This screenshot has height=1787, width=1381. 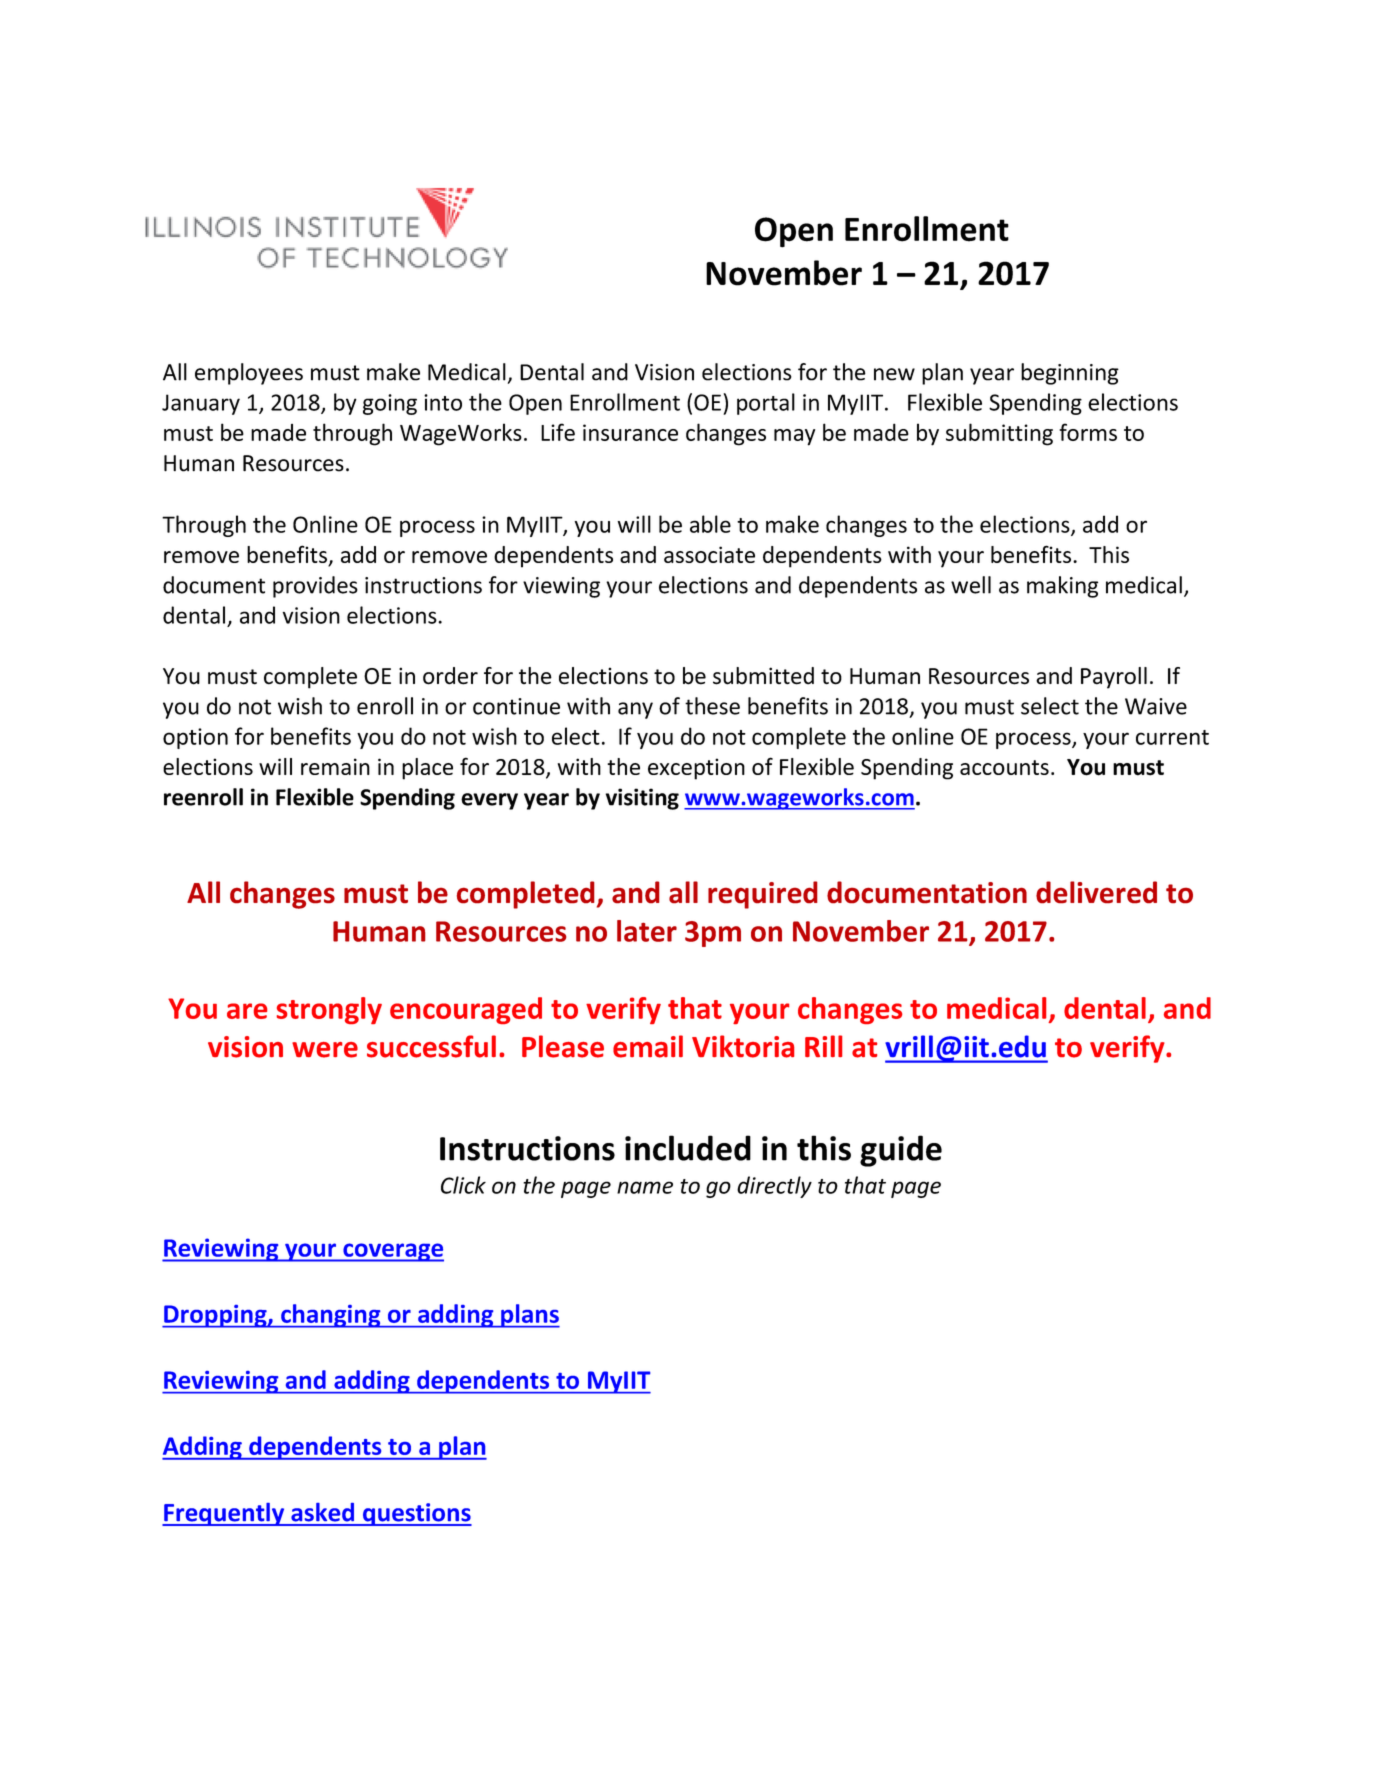 What do you see at coordinates (647, 931) in the screenshot?
I see `later` at bounding box center [647, 931].
